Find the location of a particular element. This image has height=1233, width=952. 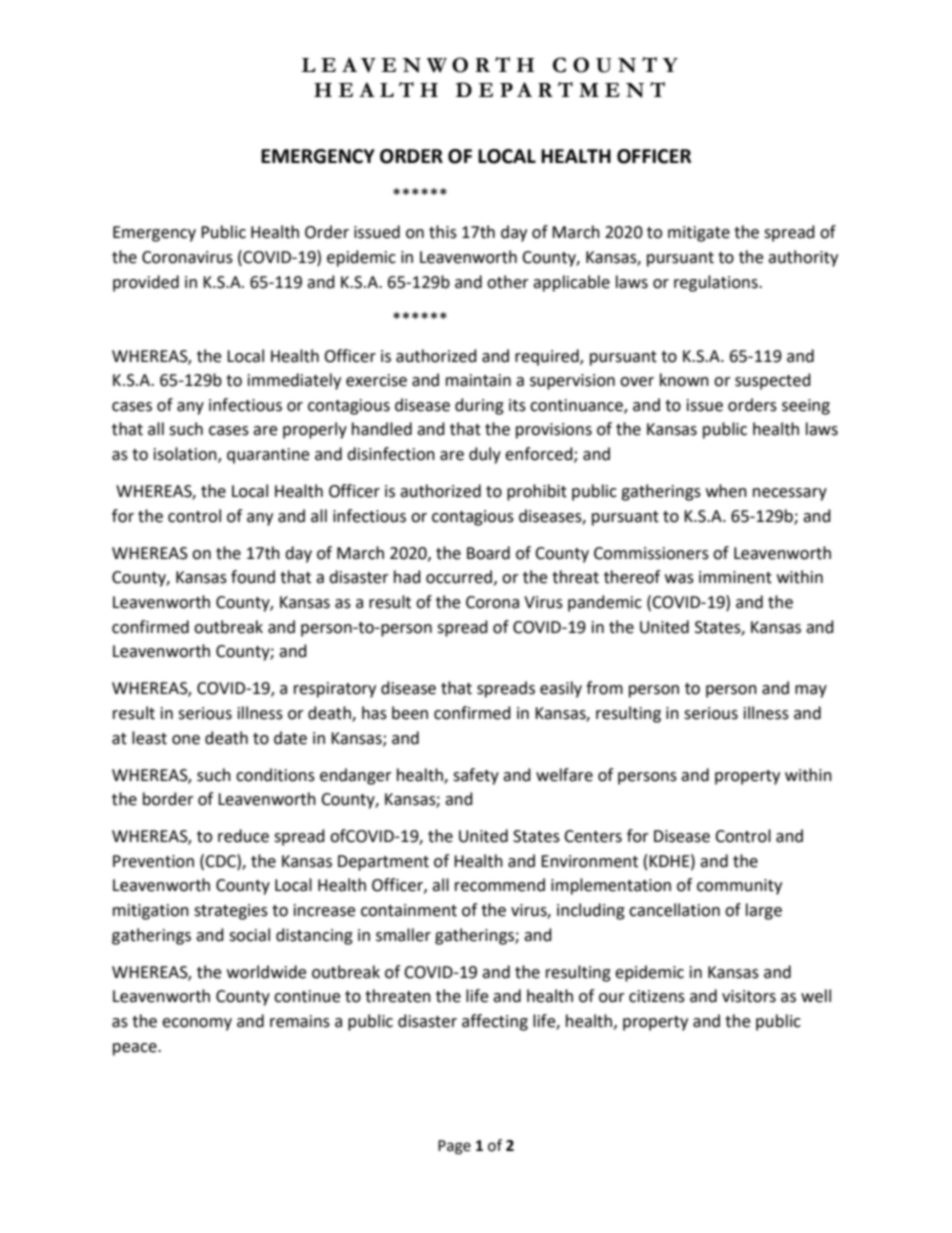

Board is located at coordinates (488, 553).
